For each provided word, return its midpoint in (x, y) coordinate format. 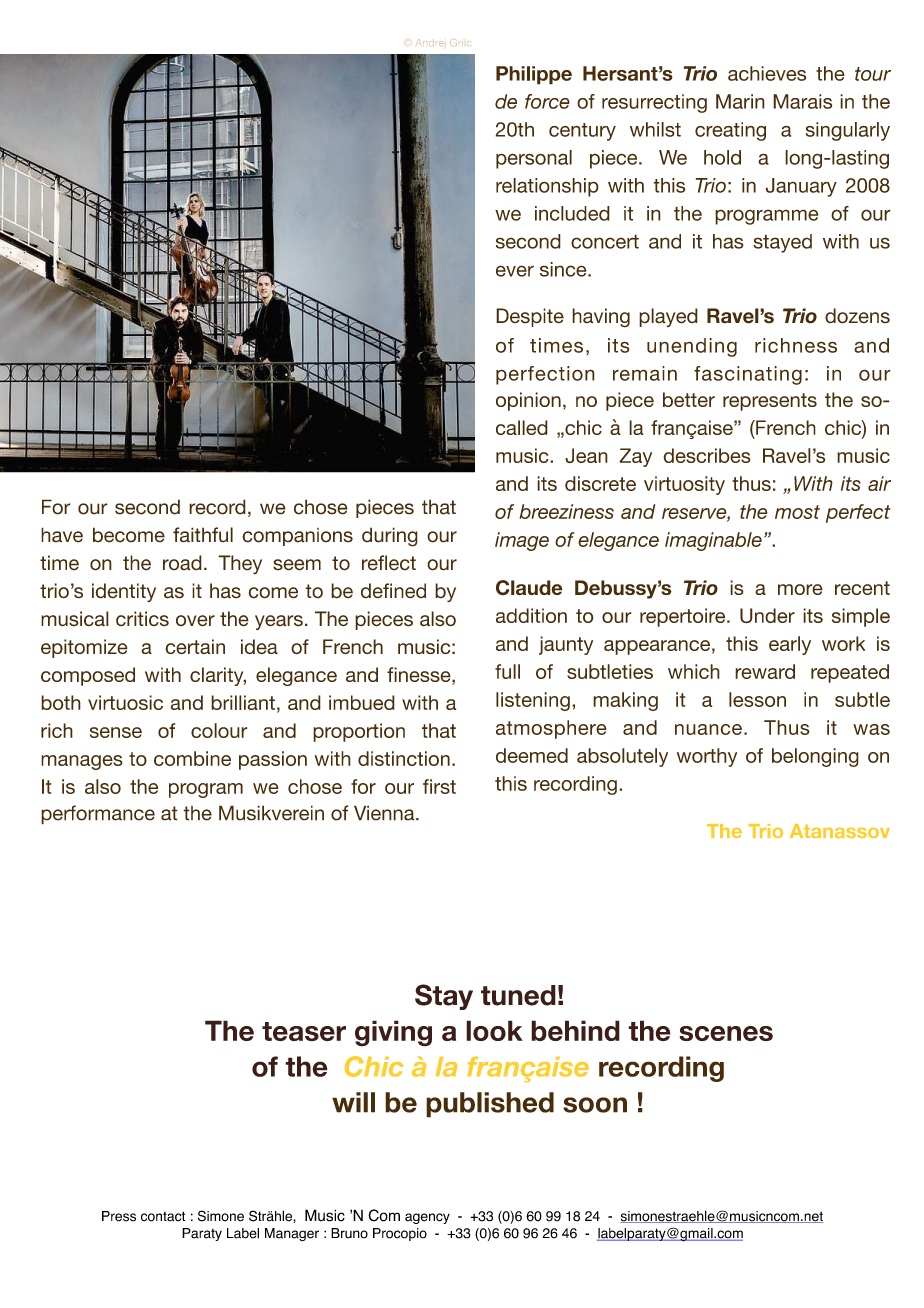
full (507, 671)
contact (163, 1216)
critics (142, 619)
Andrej (429, 42)
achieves (767, 73)
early (790, 645)
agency (427, 1218)
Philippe (534, 75)
